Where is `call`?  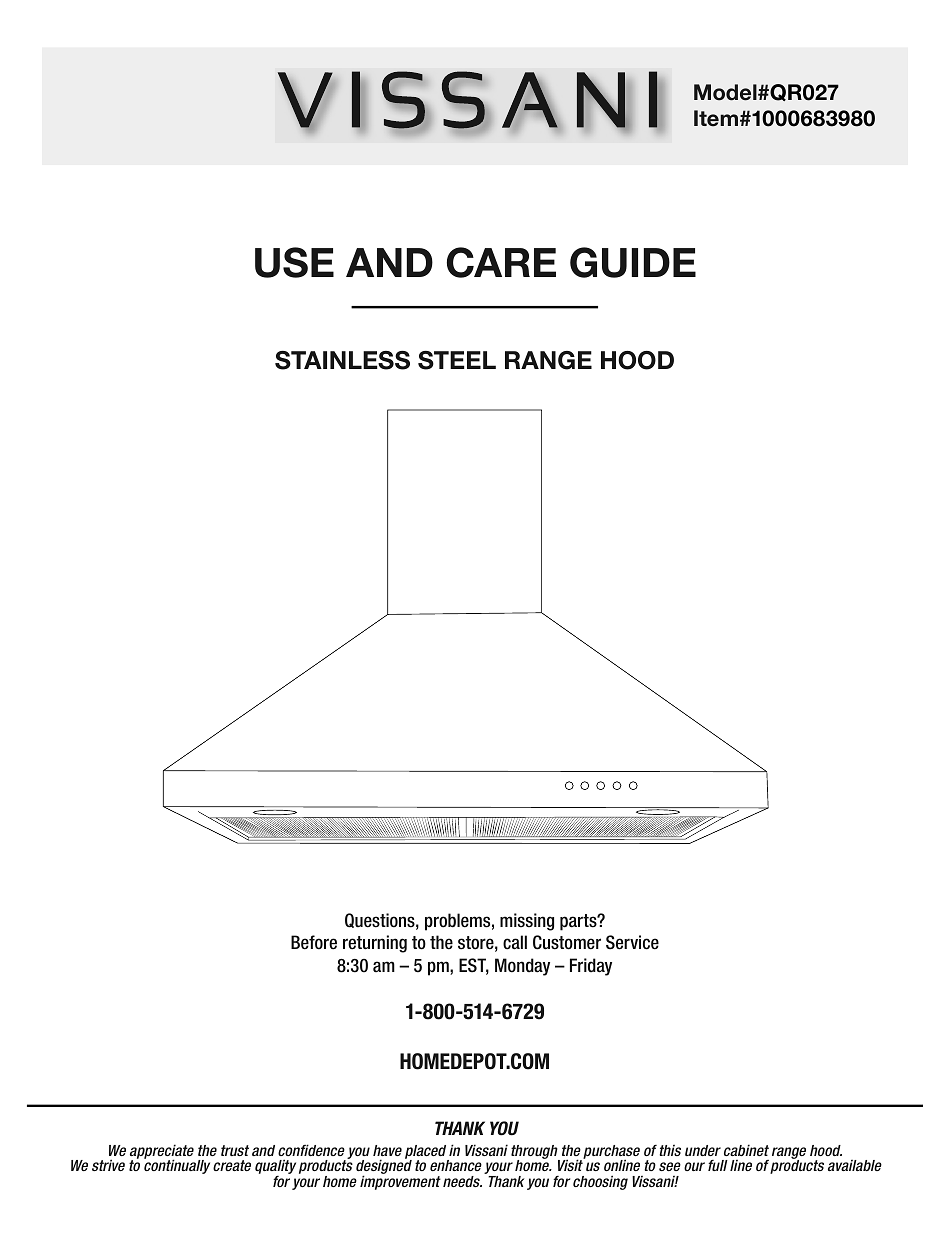
call is located at coordinates (515, 942).
